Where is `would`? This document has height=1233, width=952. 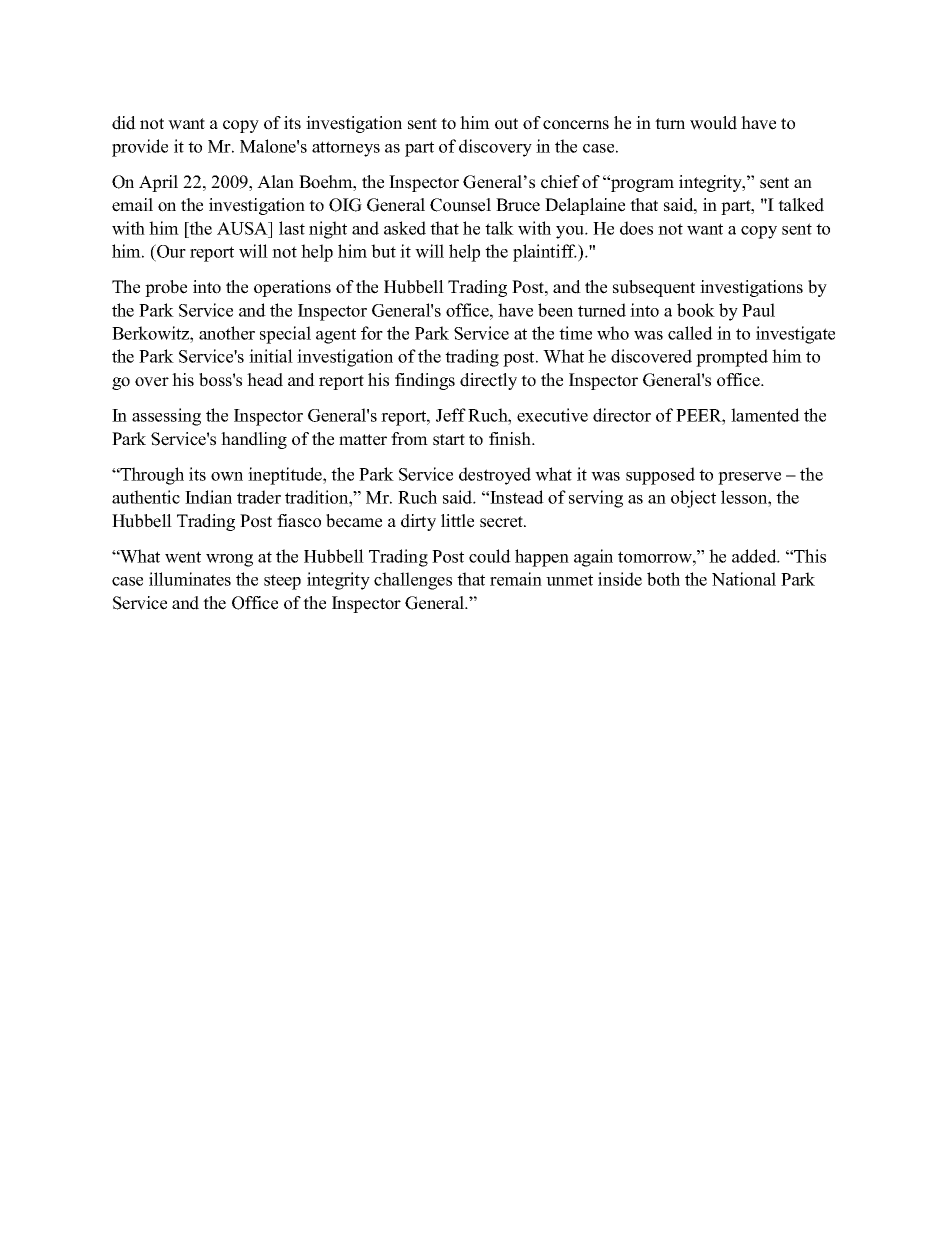 would is located at coordinates (713, 123).
